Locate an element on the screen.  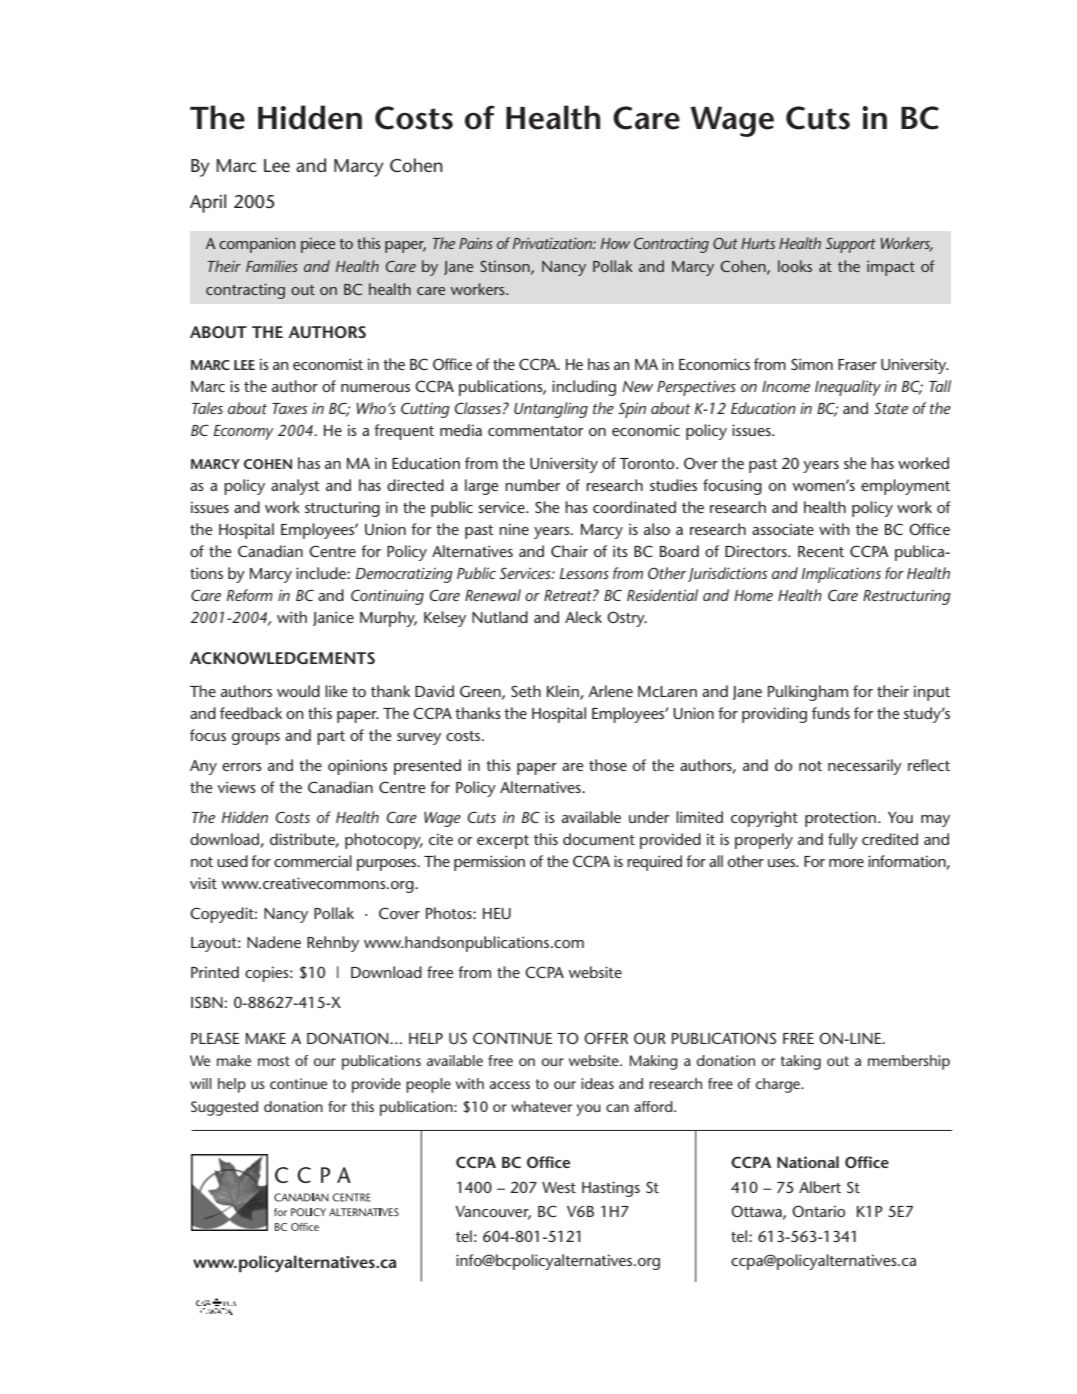
OFFER is located at coordinates (606, 1038).
